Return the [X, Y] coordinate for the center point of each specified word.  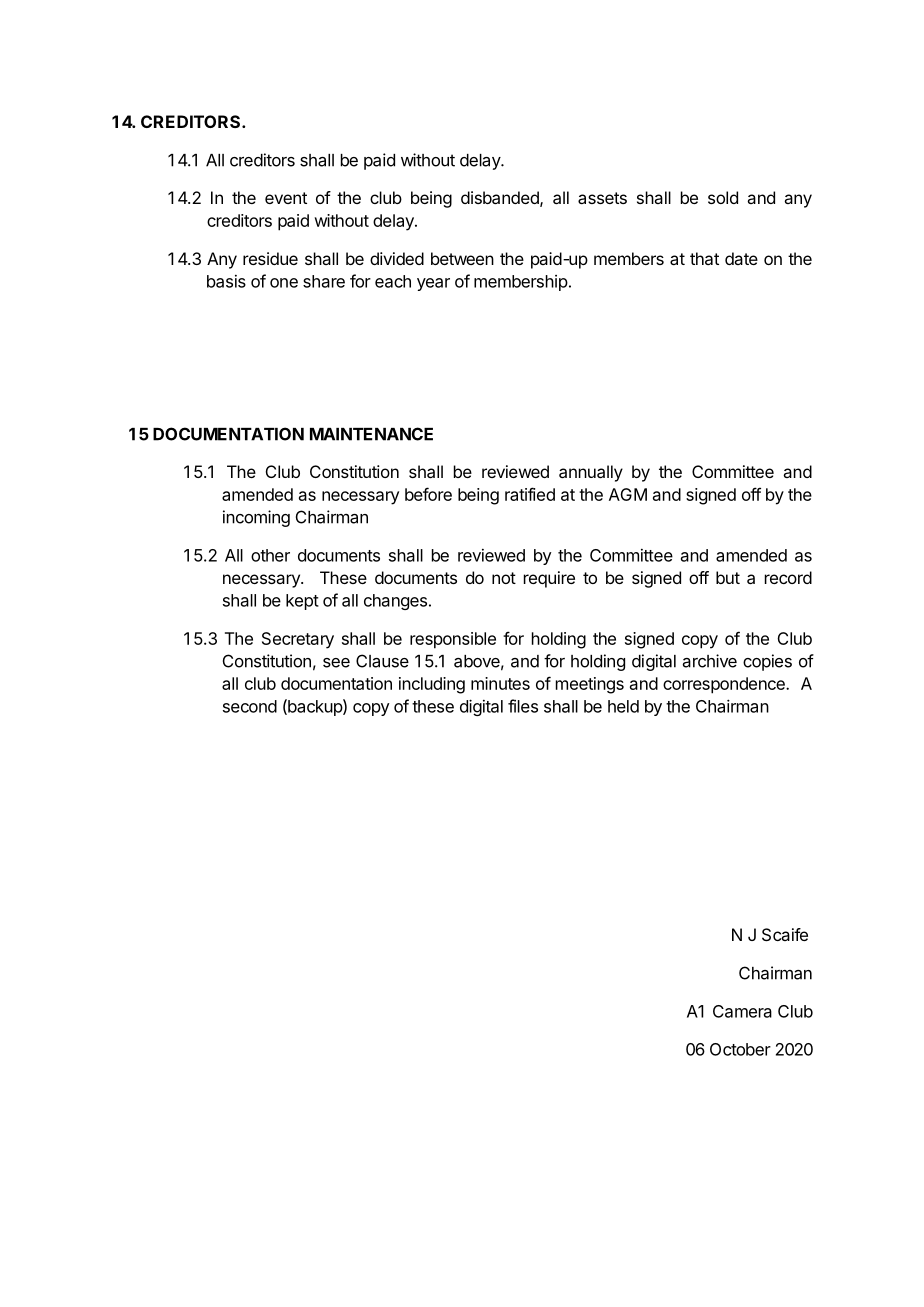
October [740, 1049]
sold [723, 197]
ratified [530, 494]
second [250, 706]
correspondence [725, 685]
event [286, 198]
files [523, 706]
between [462, 258]
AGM [628, 494]
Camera [742, 1011]
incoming [256, 518]
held [623, 706]
